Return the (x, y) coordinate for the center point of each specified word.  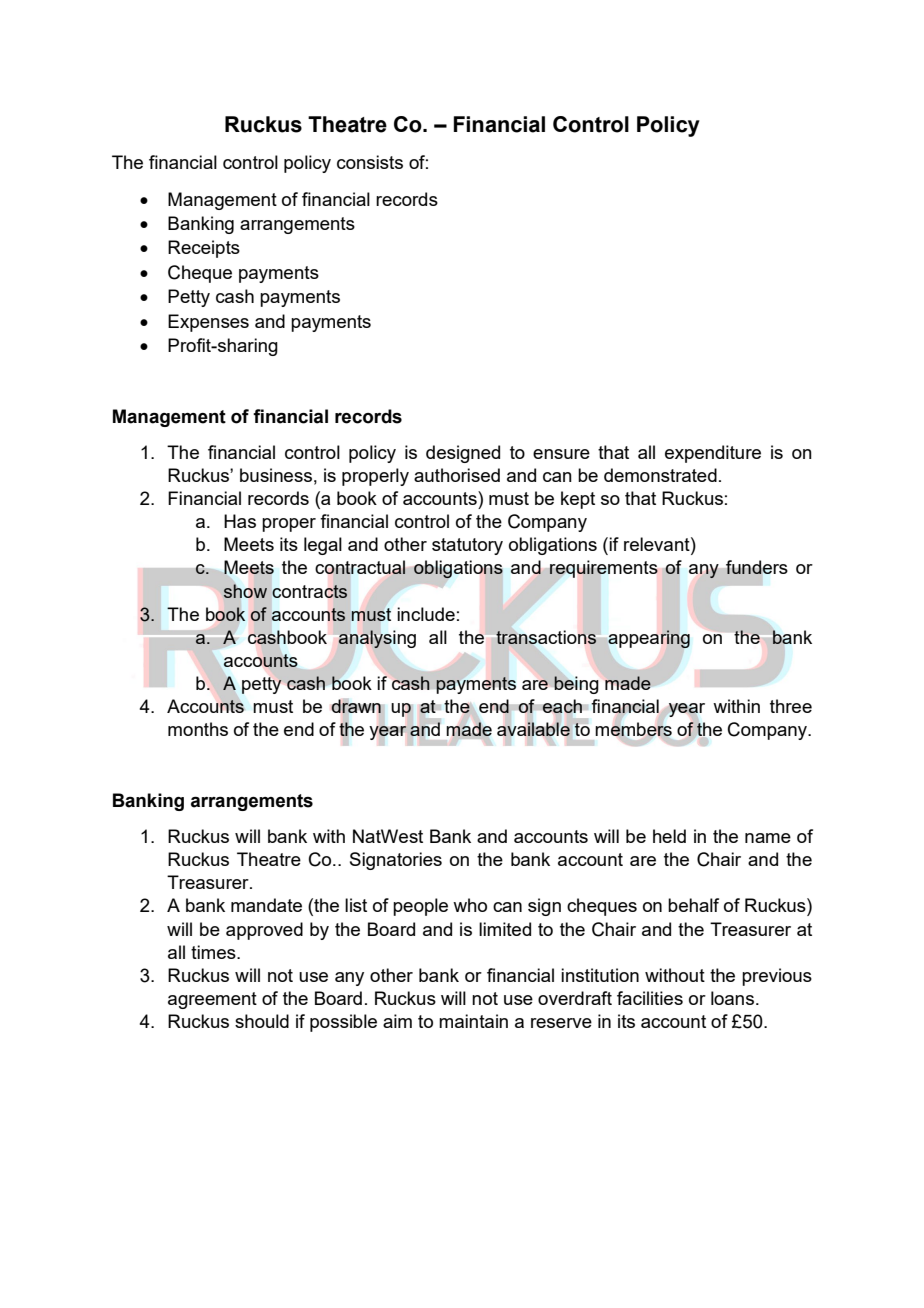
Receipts (204, 249)
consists (370, 162)
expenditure (713, 454)
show (245, 590)
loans (732, 998)
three (791, 706)
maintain (473, 1021)
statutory (467, 546)
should (262, 1021)
